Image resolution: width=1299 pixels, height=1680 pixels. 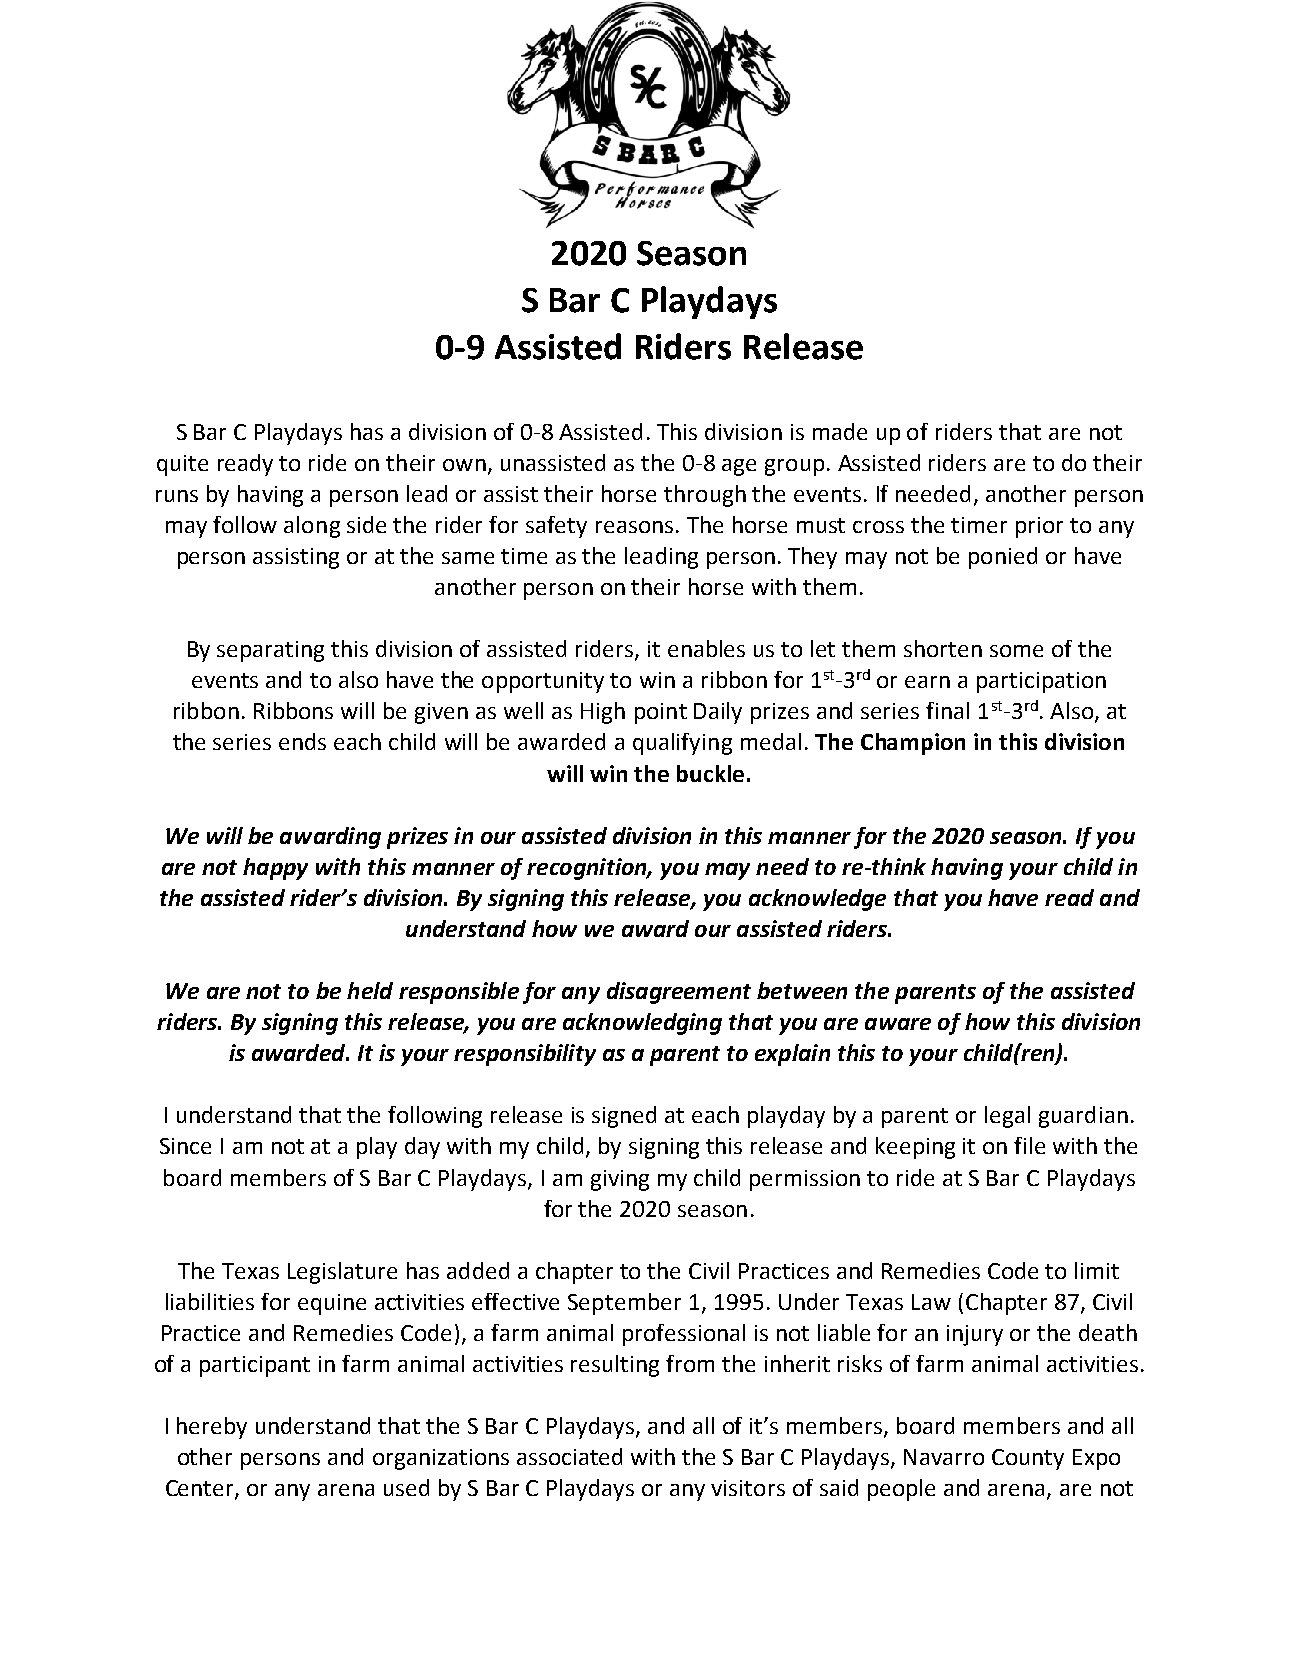 What do you see at coordinates (1039, 527) in the screenshot?
I see `prior` at bounding box center [1039, 527].
